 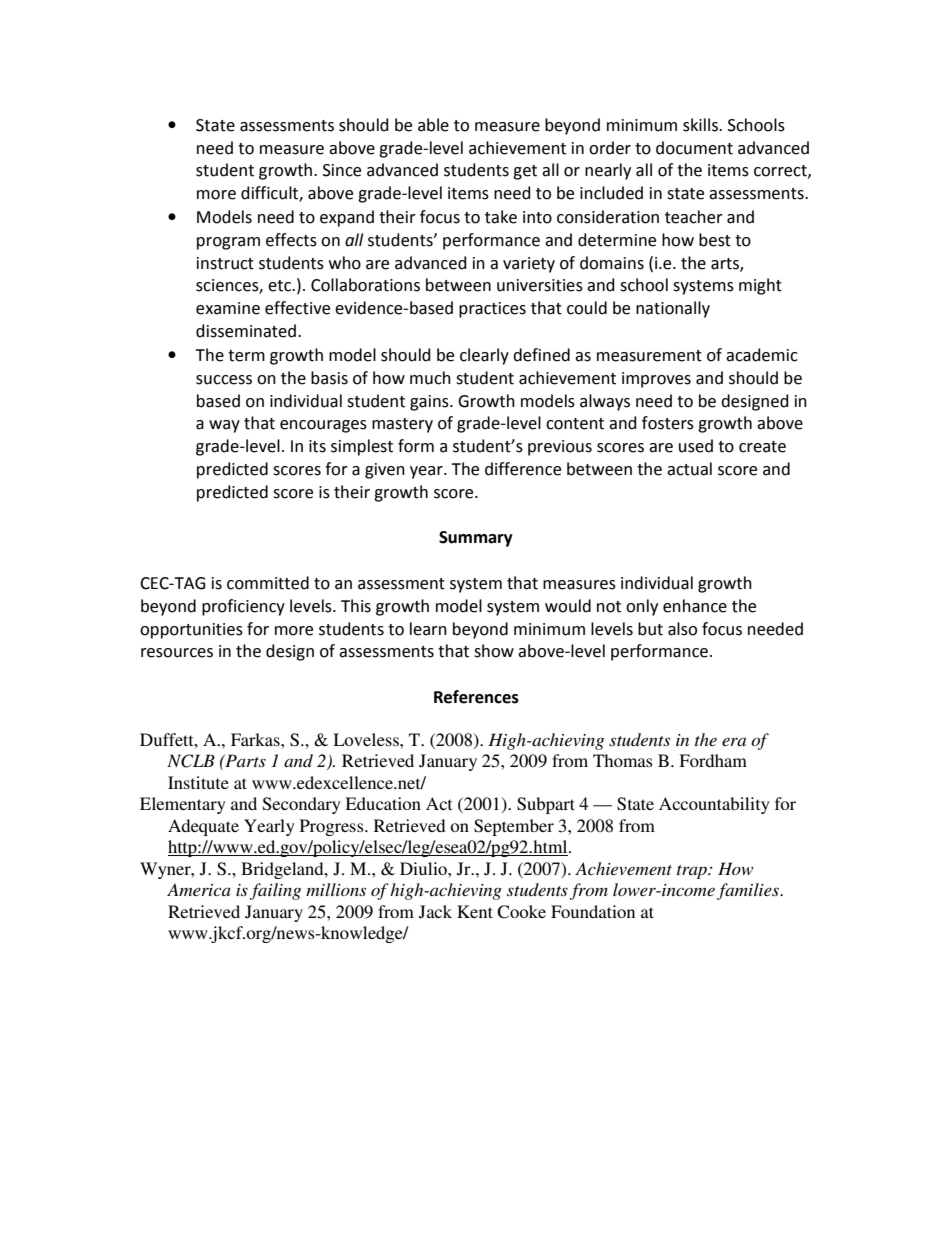 What do you see at coordinates (433, 125) in the screenshot?
I see `able` at bounding box center [433, 125].
